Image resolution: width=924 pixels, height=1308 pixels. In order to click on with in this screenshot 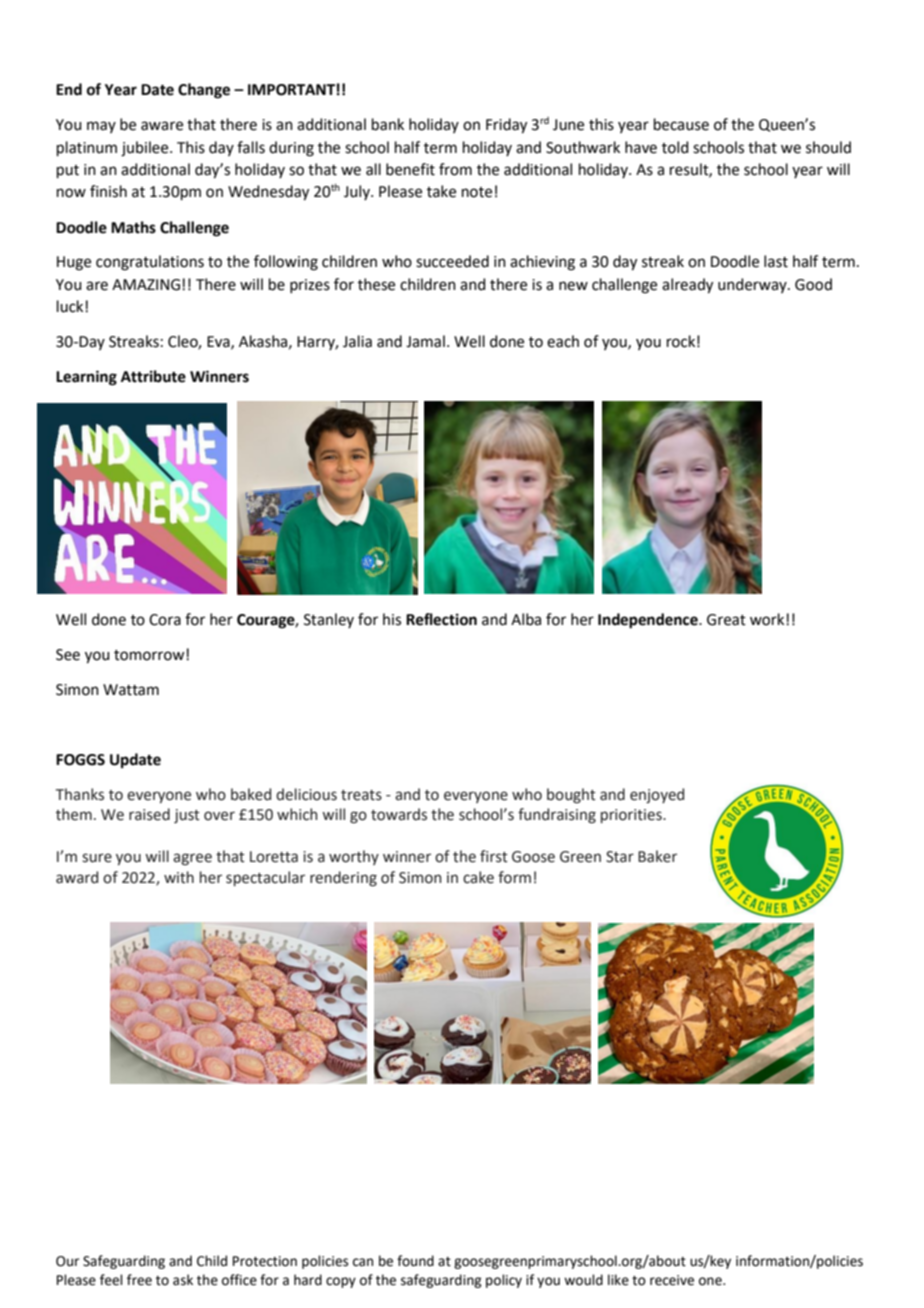, I will do `click(179, 877)`.
